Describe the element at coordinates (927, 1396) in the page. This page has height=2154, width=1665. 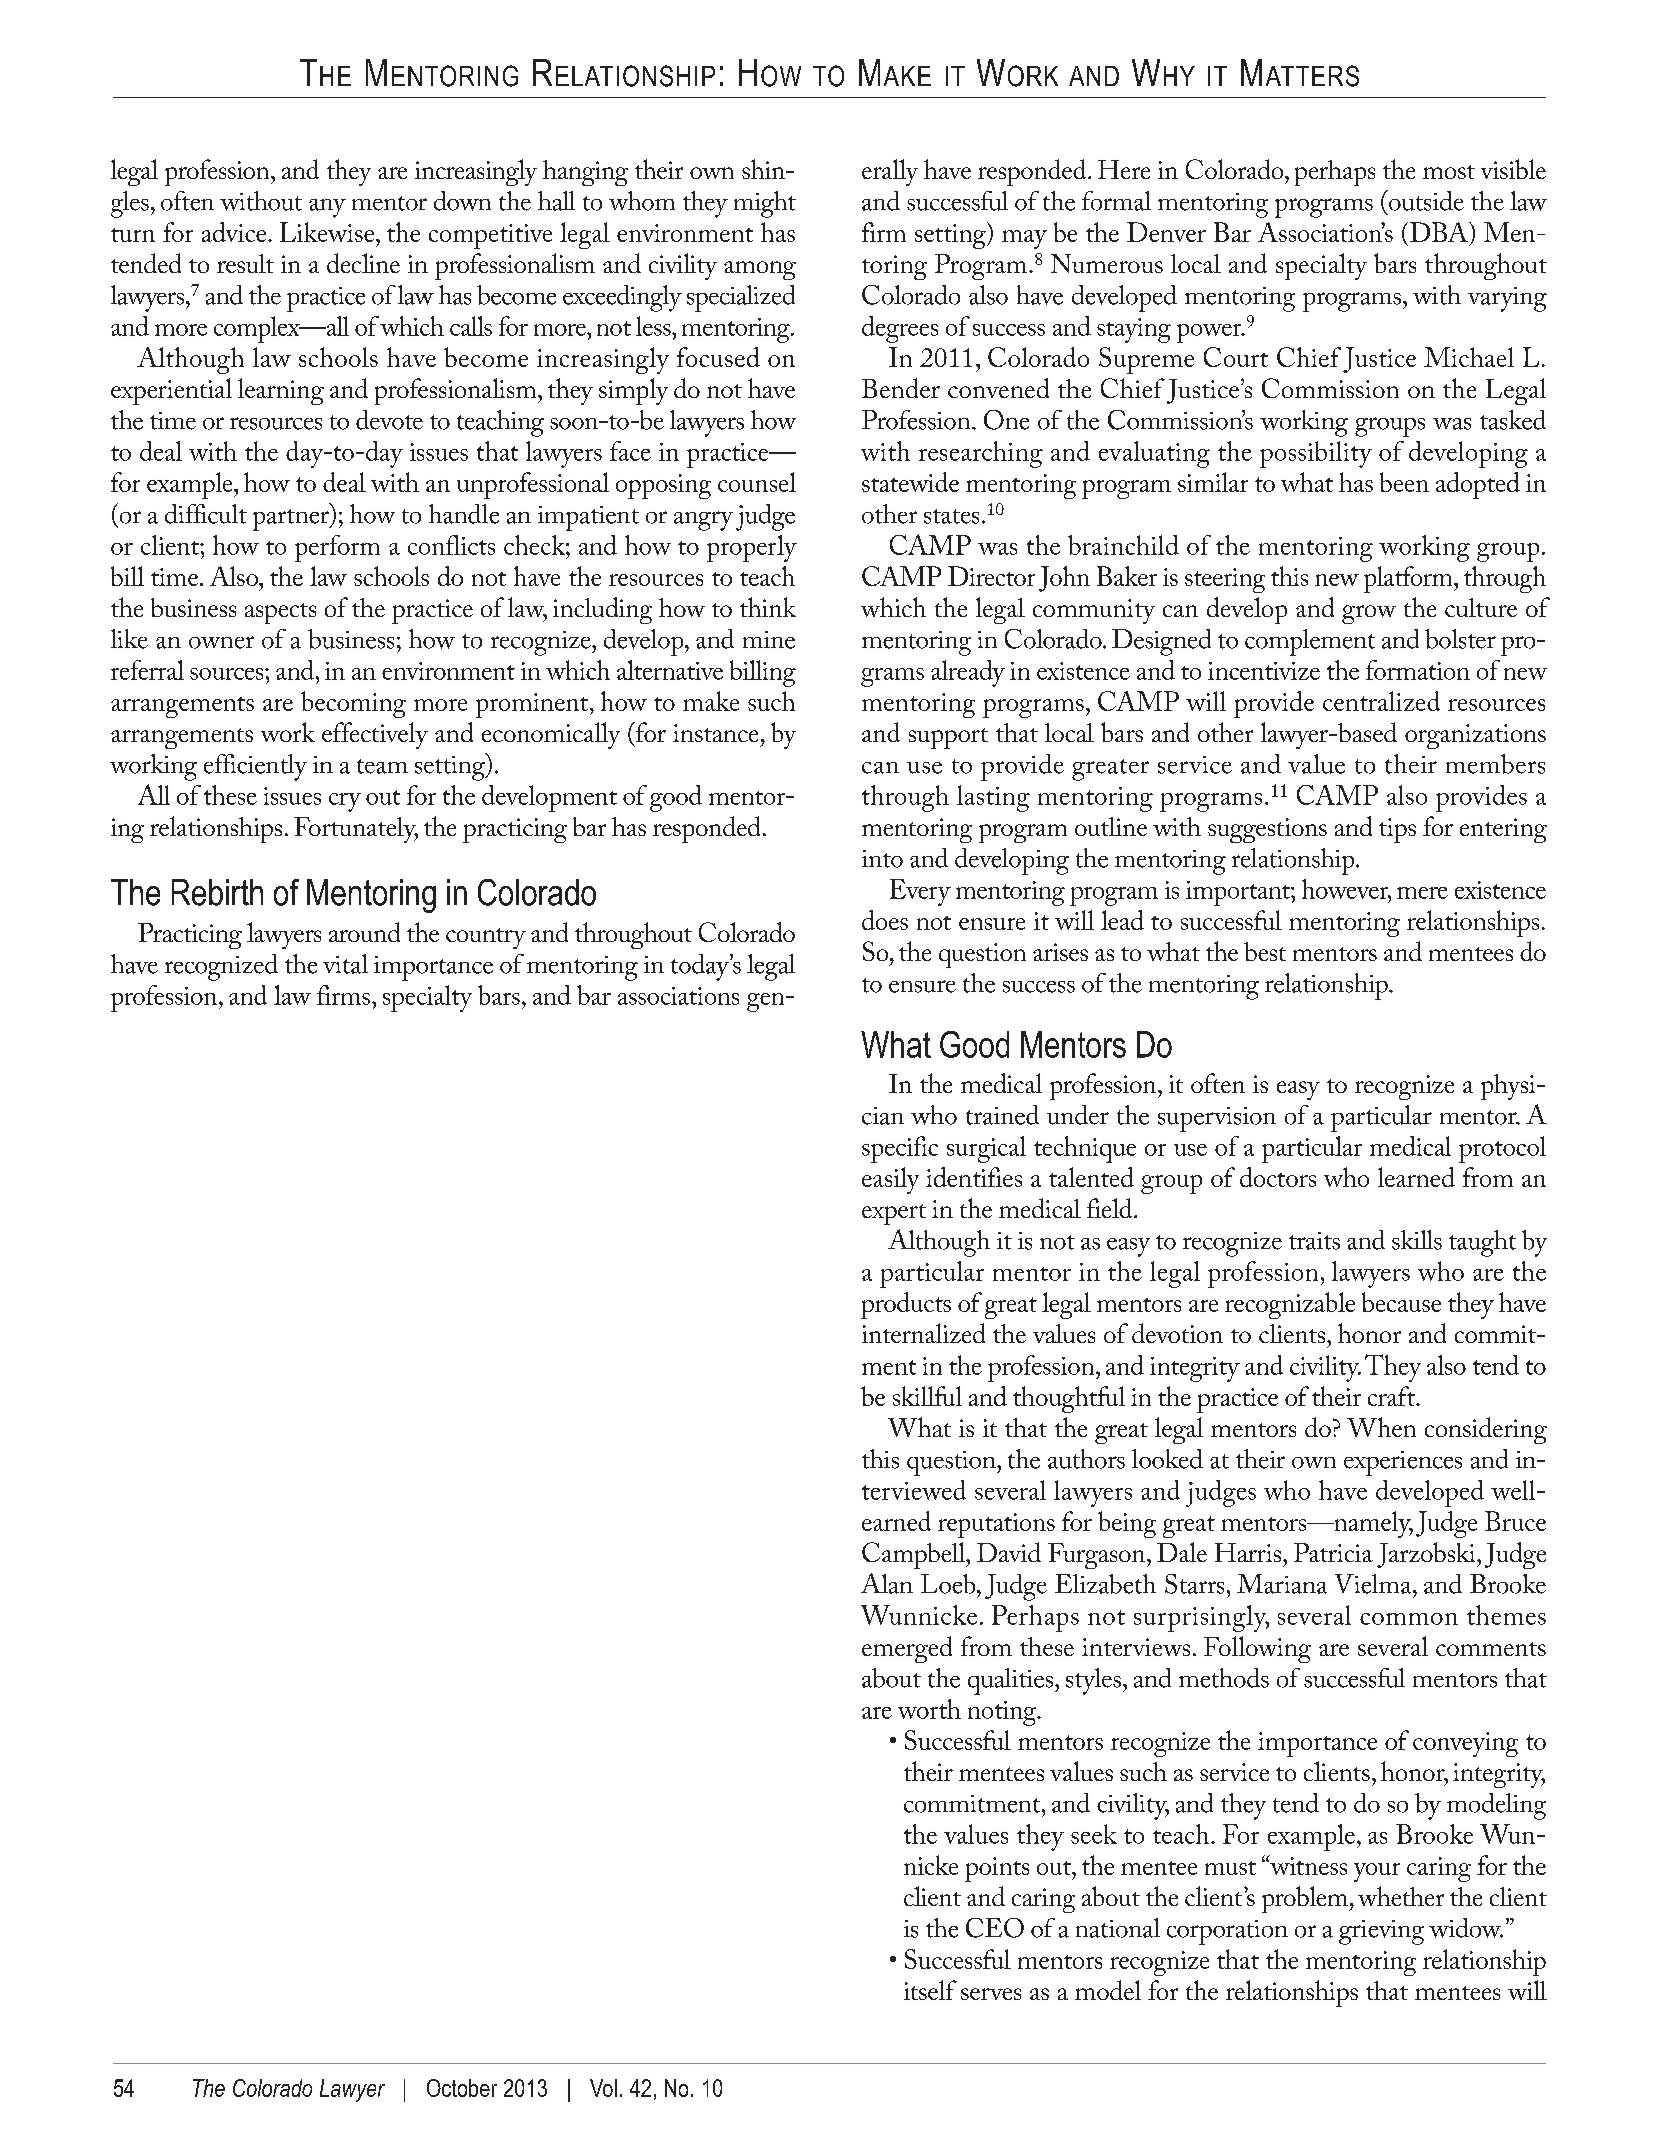
I see `skillful` at that location.
